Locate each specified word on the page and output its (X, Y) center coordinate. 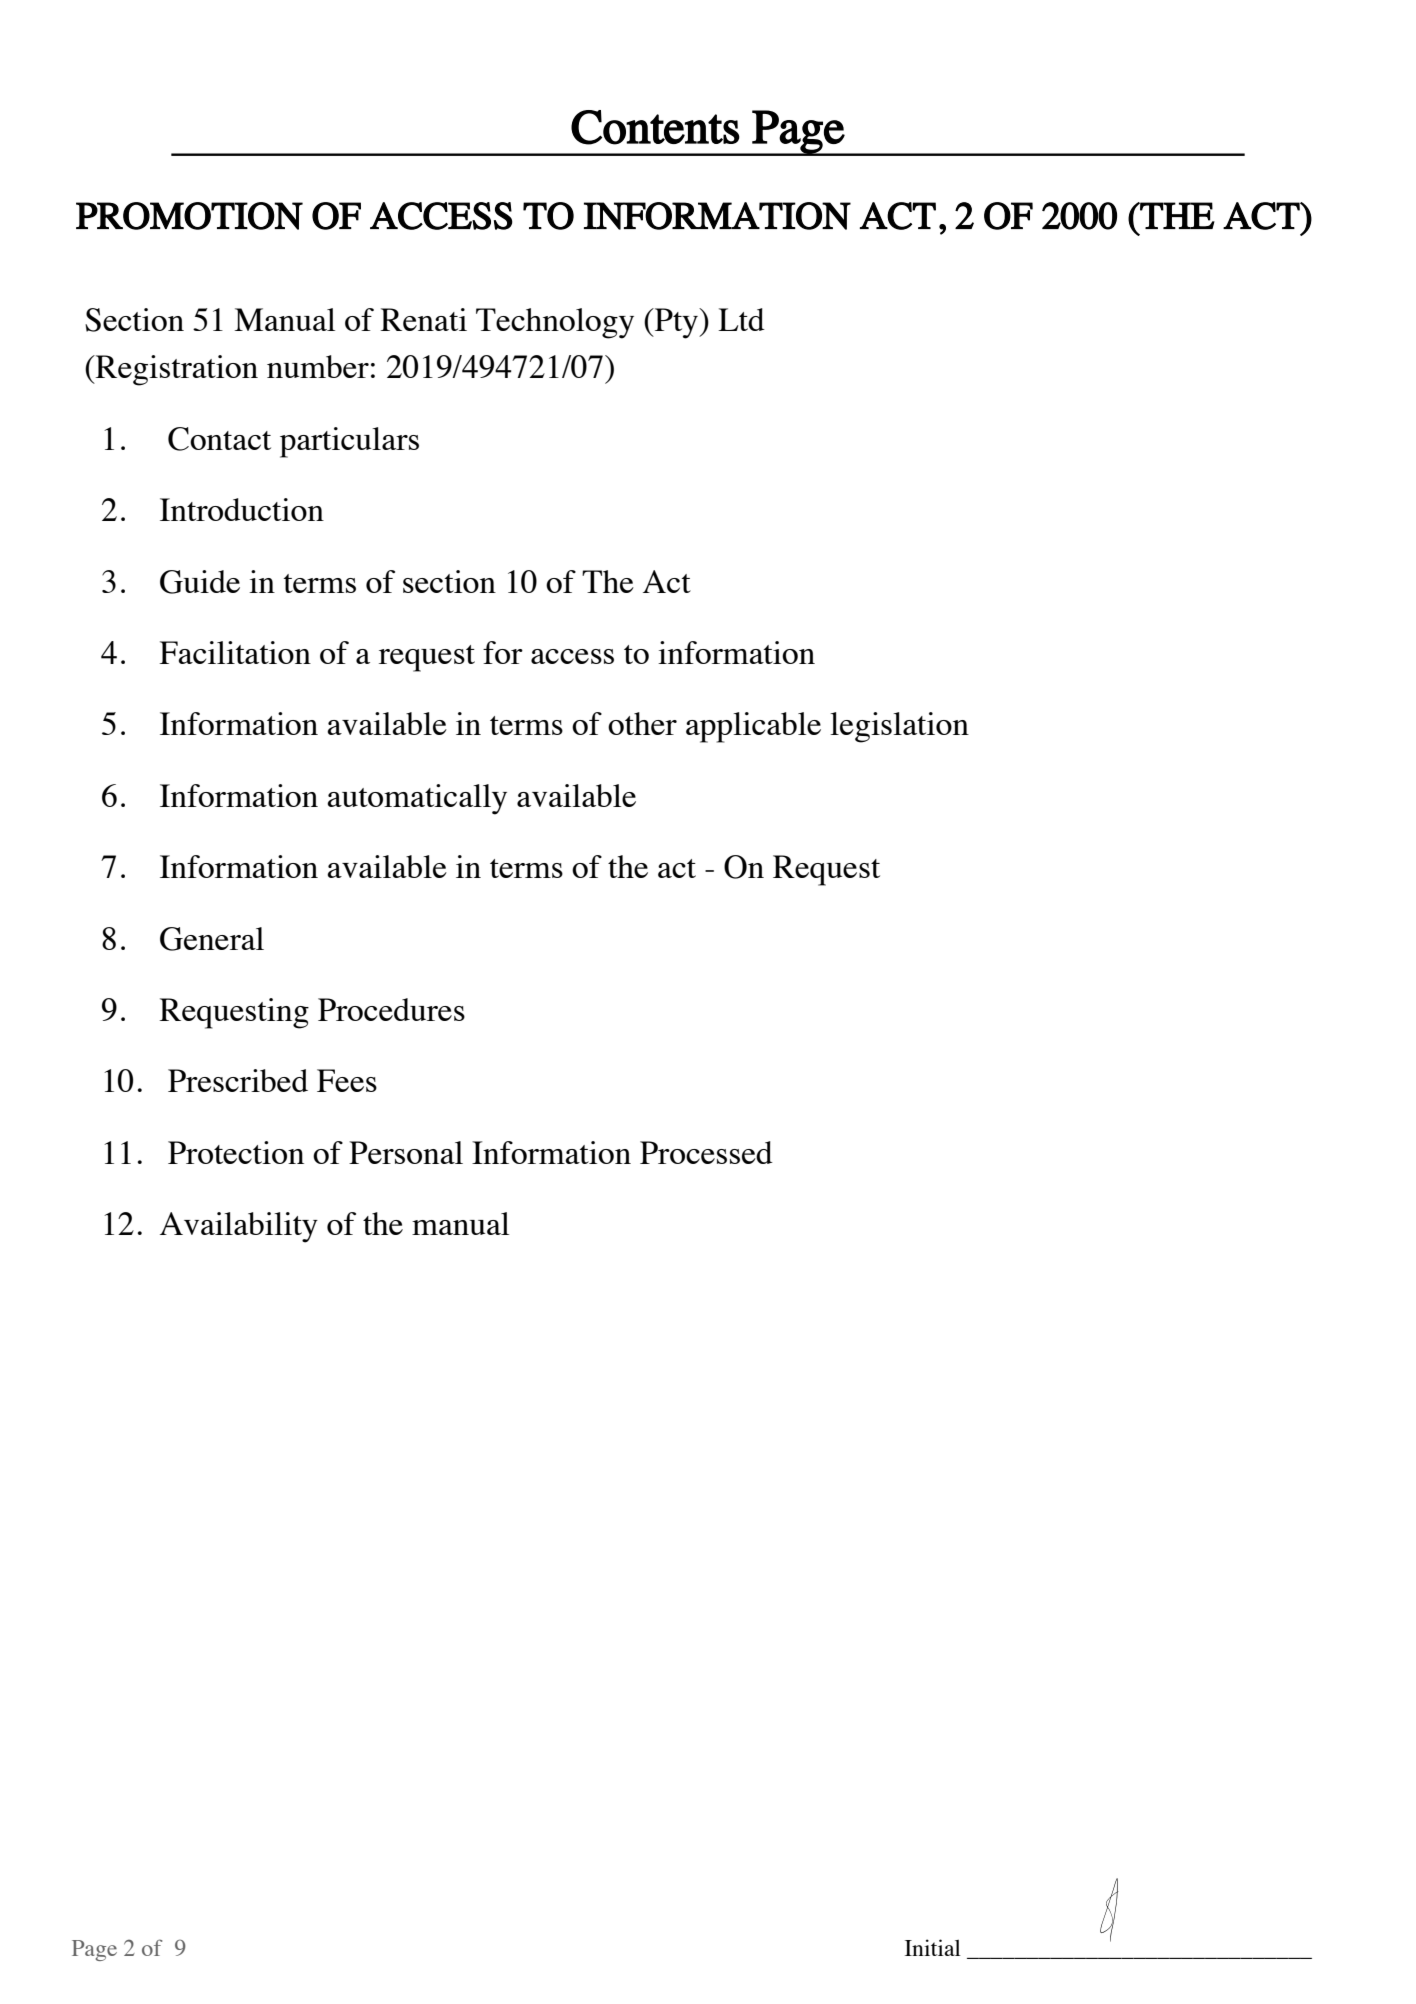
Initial (933, 1947)
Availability (239, 1227)
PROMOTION (189, 216)
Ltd (741, 319)
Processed (706, 1152)
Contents (655, 127)
